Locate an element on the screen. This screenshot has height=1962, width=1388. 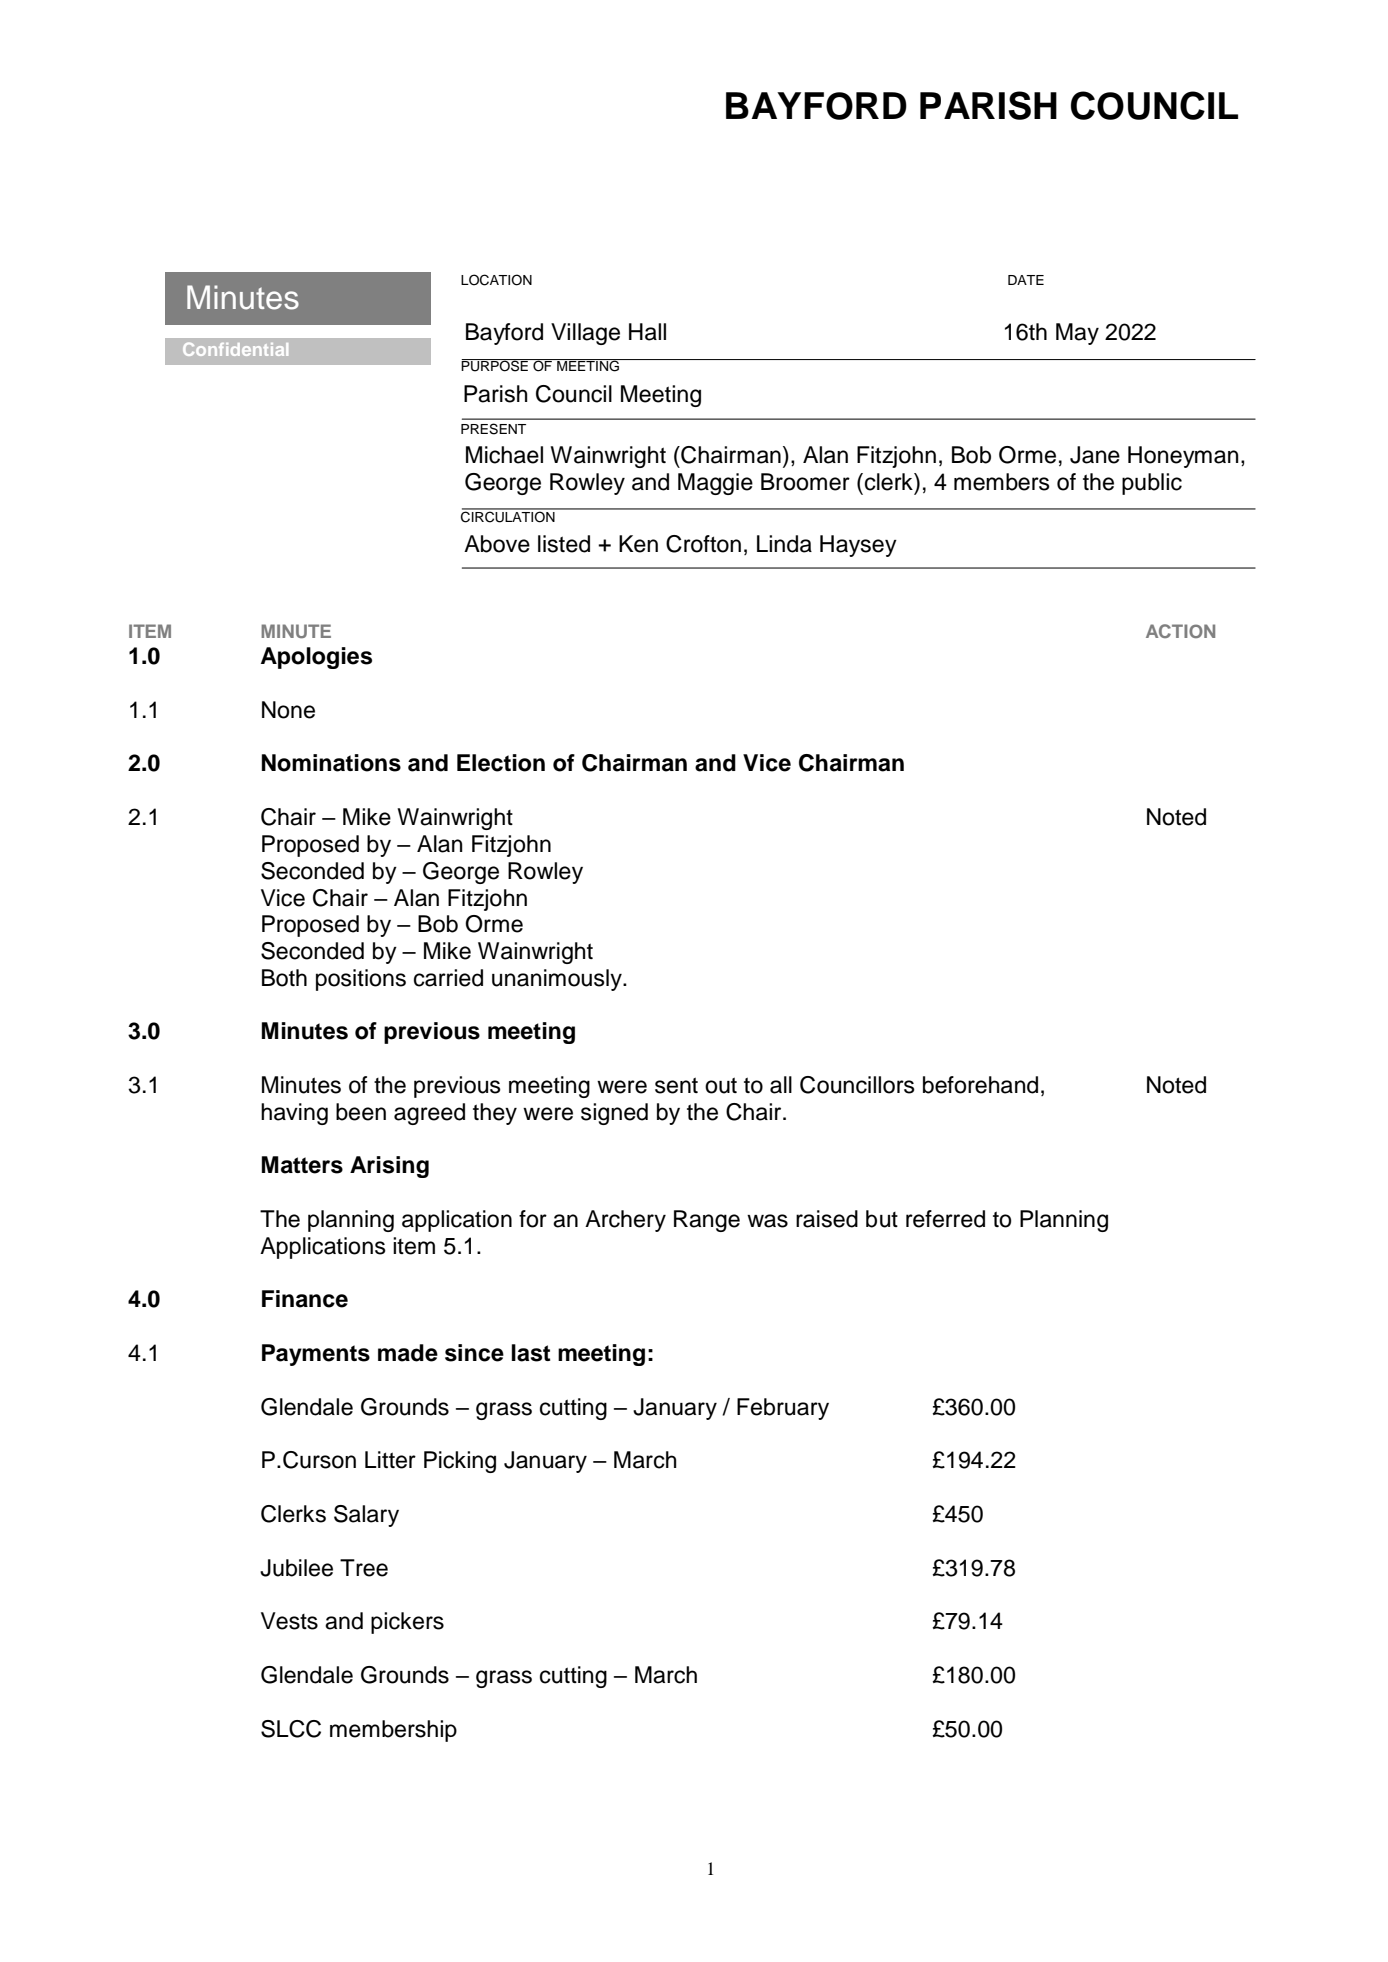
Confidential is located at coordinates (235, 349).
